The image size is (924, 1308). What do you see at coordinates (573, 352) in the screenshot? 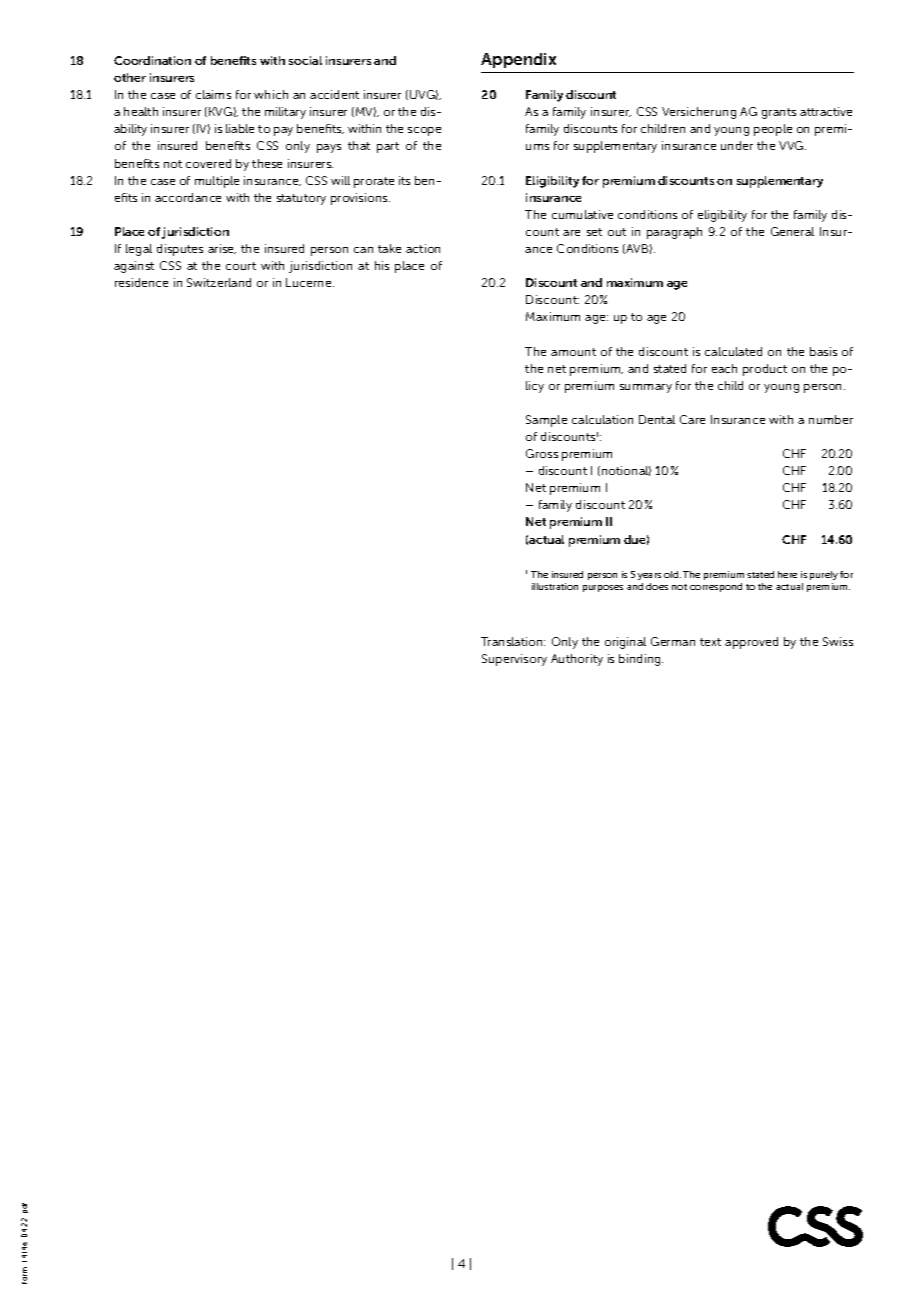
I see `amount` at bounding box center [573, 352].
